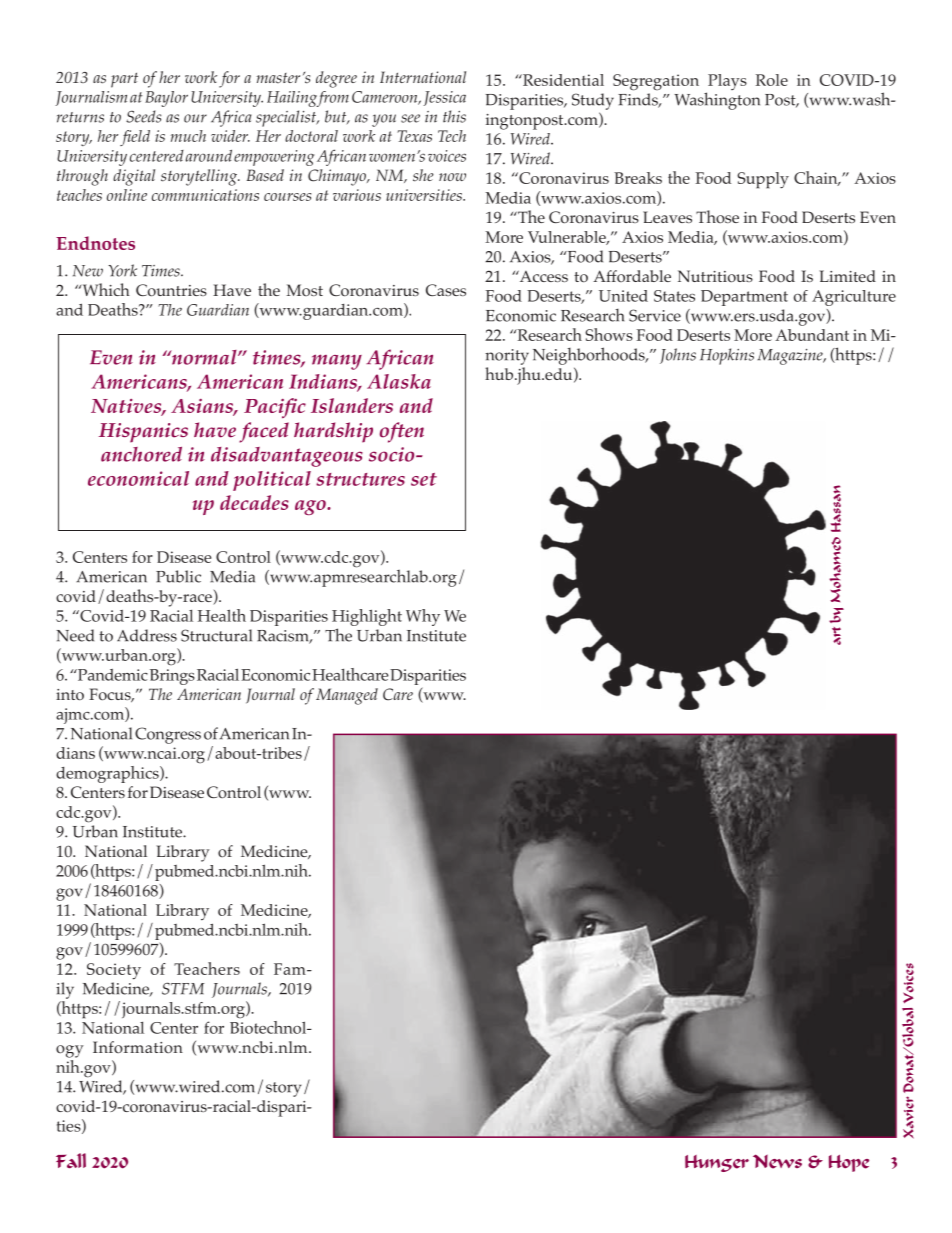 The width and height of the screenshot is (952, 1233). Describe the element at coordinates (423, 617) in the screenshot. I see `Why` at that location.
